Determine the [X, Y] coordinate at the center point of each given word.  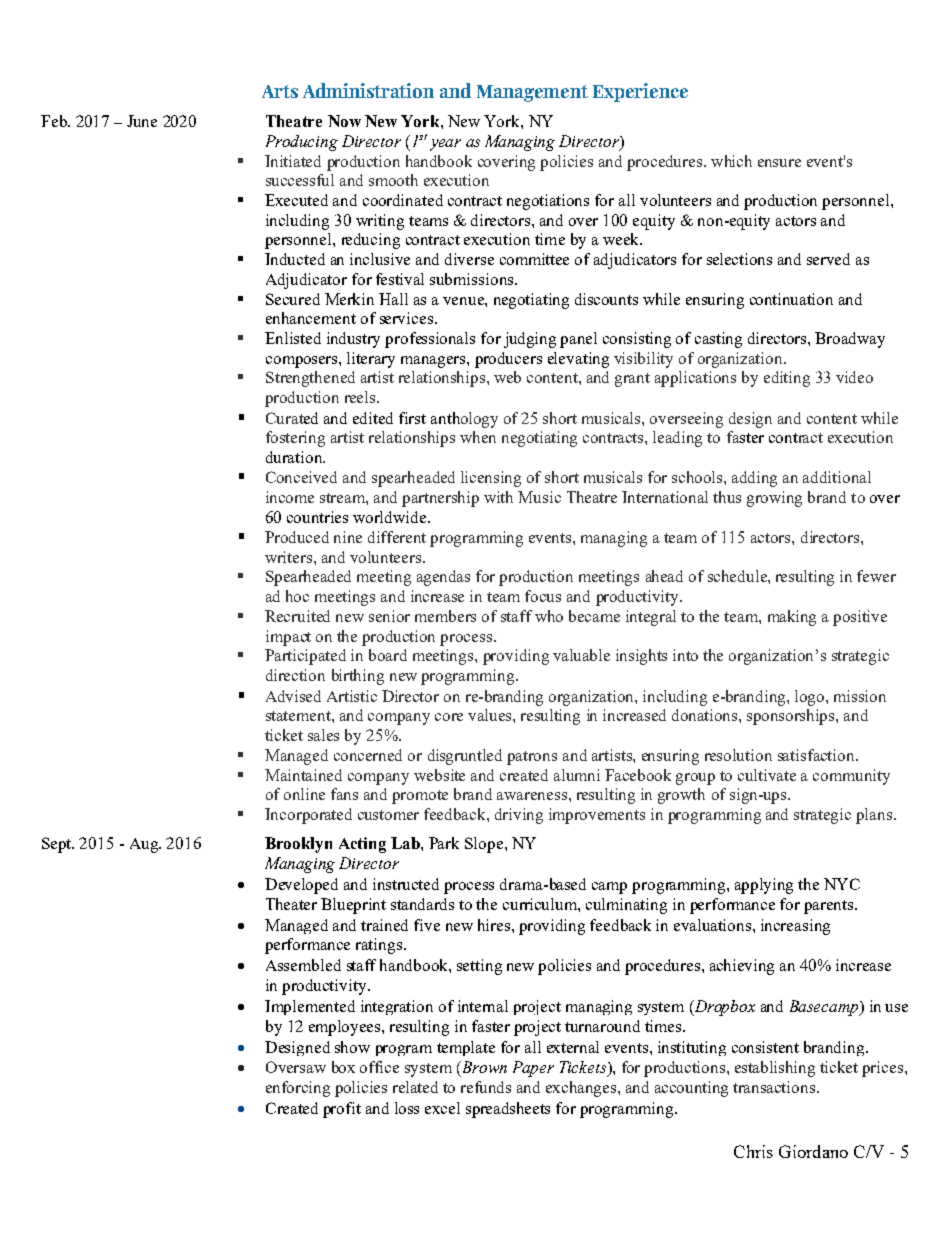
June [142, 121]
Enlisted [293, 338]
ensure [779, 163]
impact [288, 638]
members [445, 616]
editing [787, 379]
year [445, 145]
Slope [485, 845]
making [792, 618]
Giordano [813, 1151]
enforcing [298, 1089]
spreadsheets [508, 1110]
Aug [145, 845]
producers [508, 360]
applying [764, 886]
